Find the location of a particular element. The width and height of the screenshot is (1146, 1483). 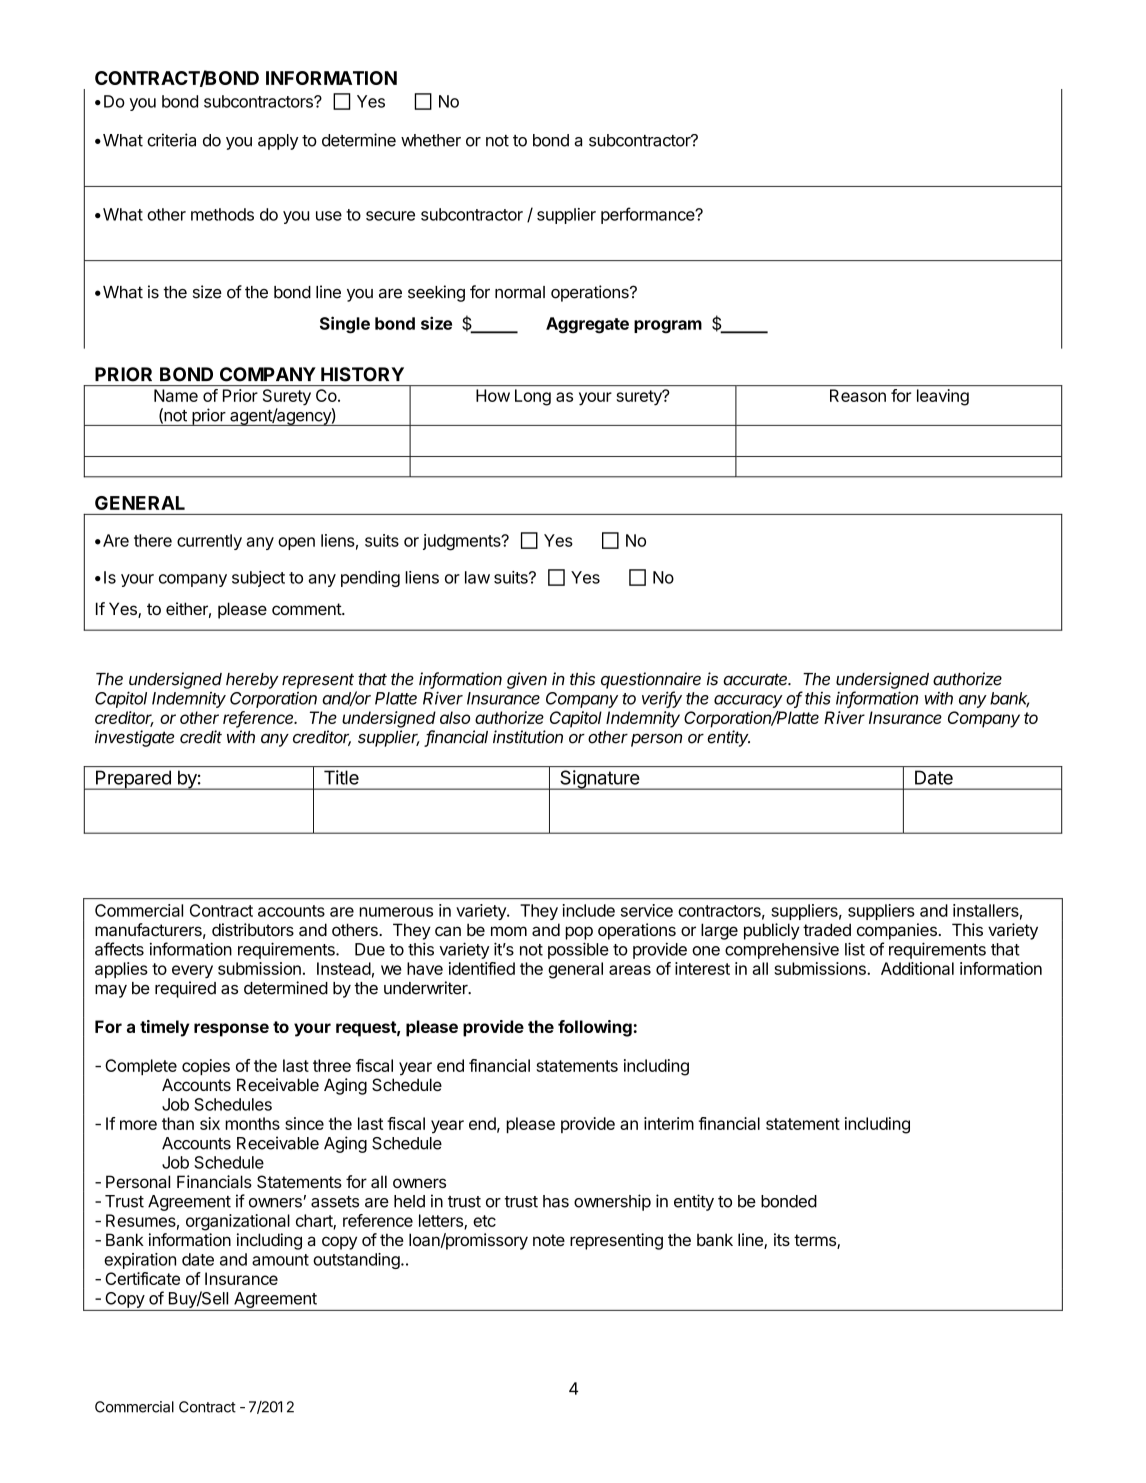

Name is located at coordinates (176, 395).
